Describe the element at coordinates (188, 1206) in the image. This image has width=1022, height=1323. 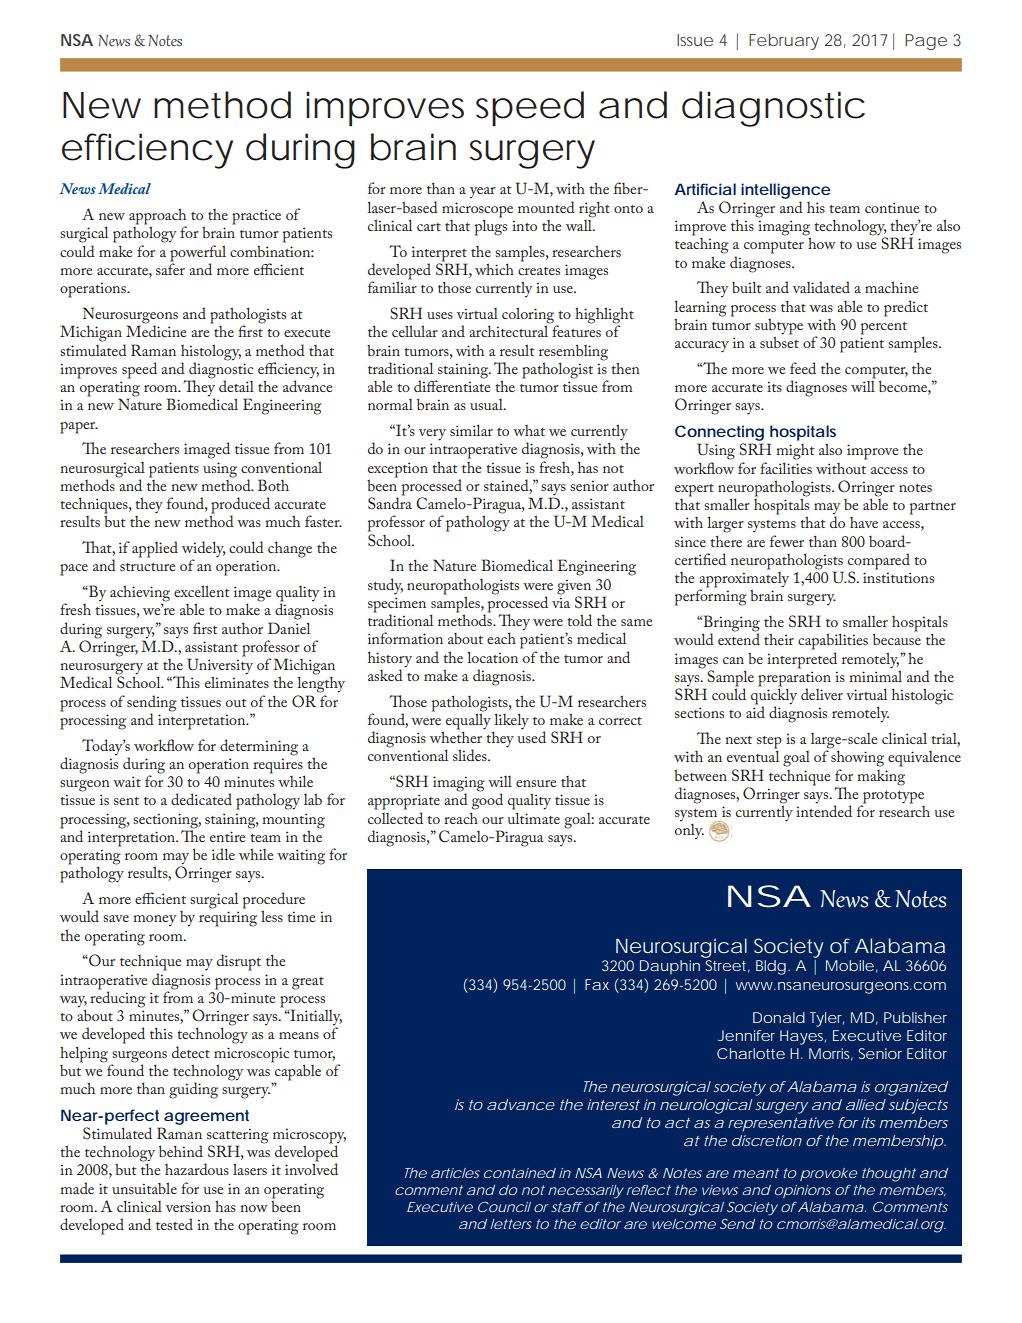
I see `version` at that location.
